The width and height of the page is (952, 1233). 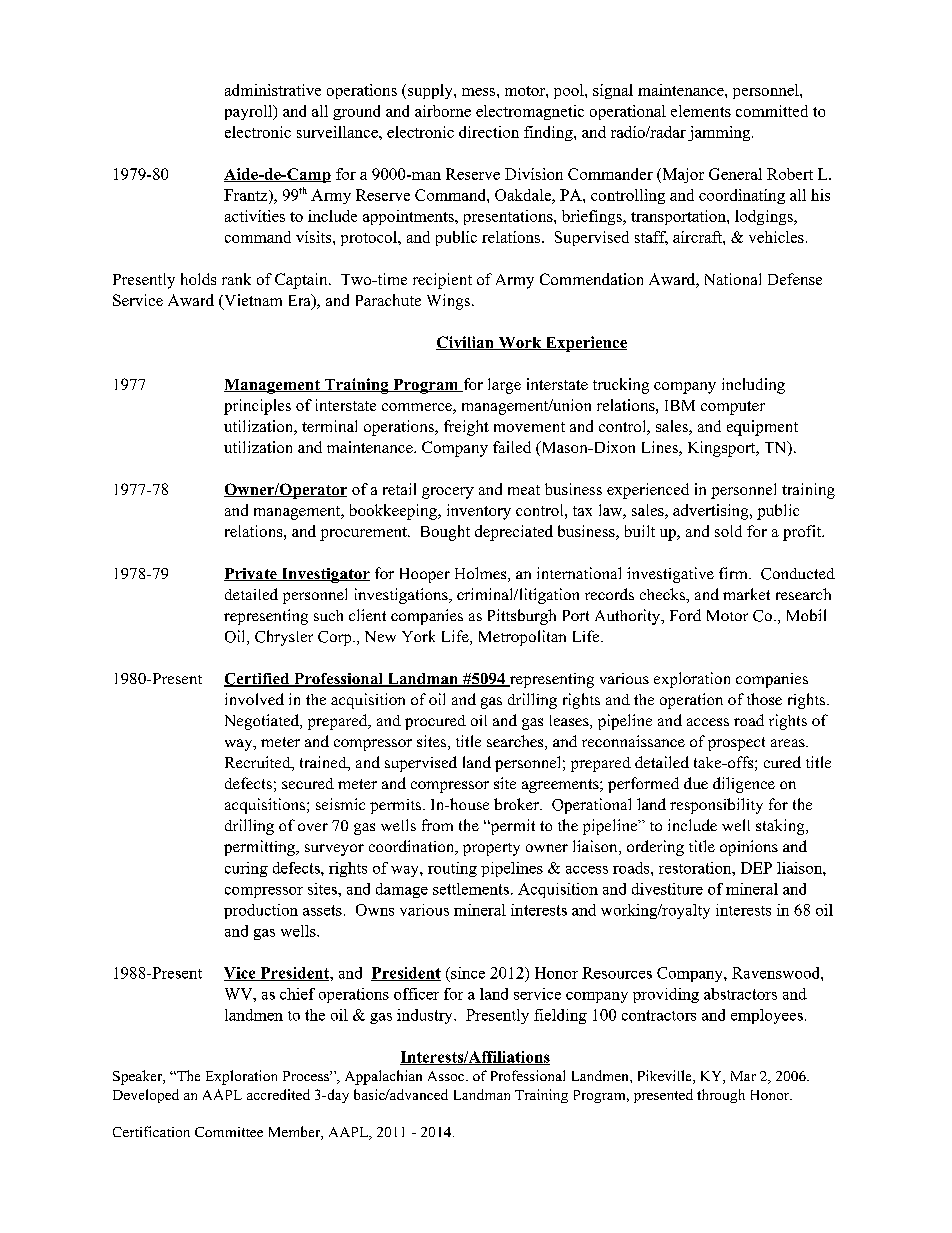 What do you see at coordinates (251, 574) in the page?
I see `Private` at bounding box center [251, 574].
